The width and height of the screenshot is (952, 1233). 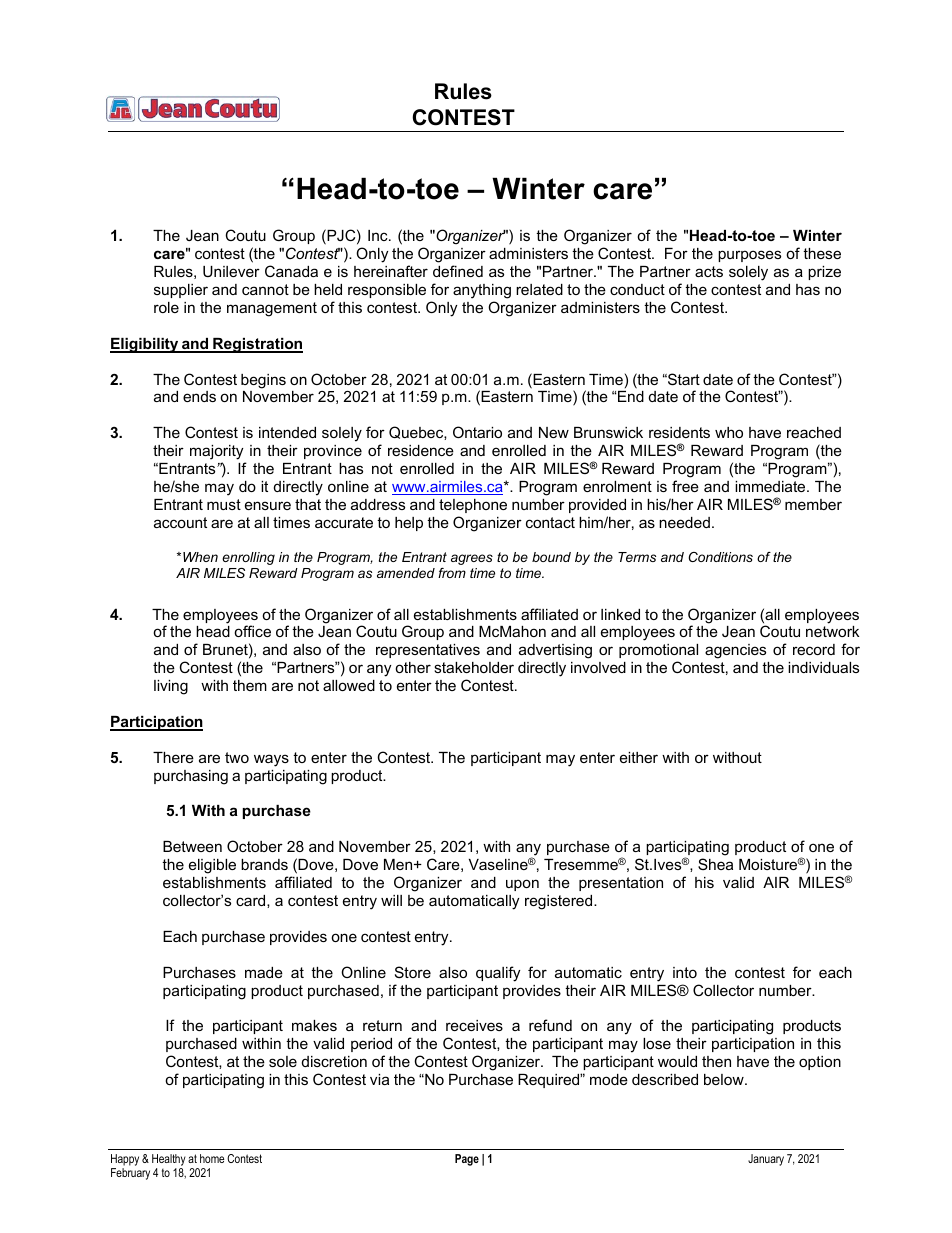 I want to click on stakeholder, so click(x=474, y=667).
